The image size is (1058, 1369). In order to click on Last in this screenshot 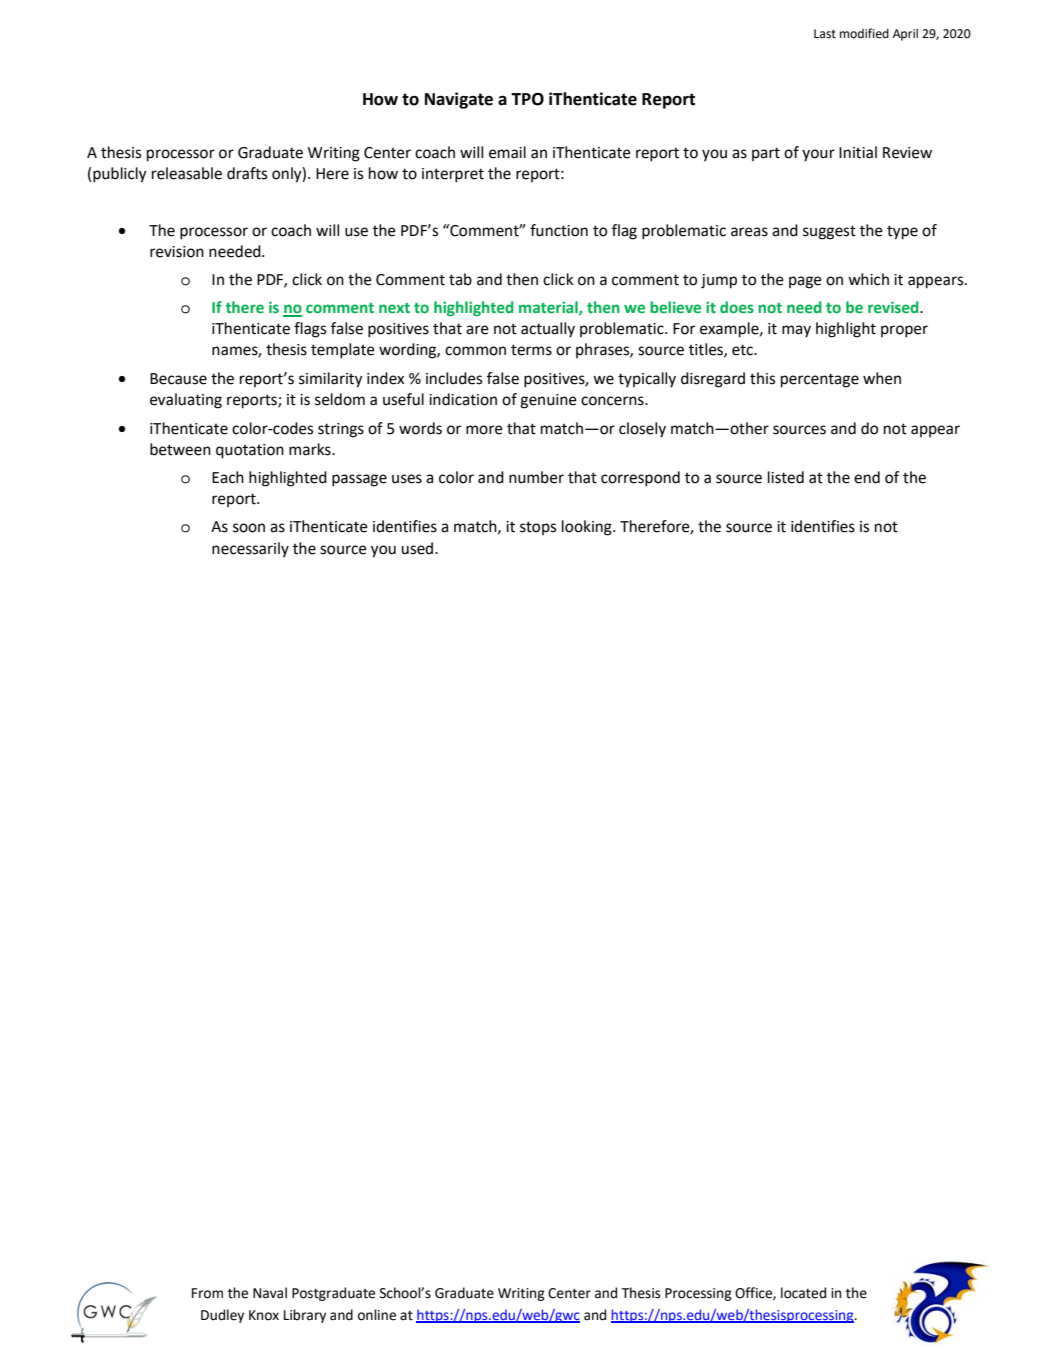, I will do `click(825, 34)`.
